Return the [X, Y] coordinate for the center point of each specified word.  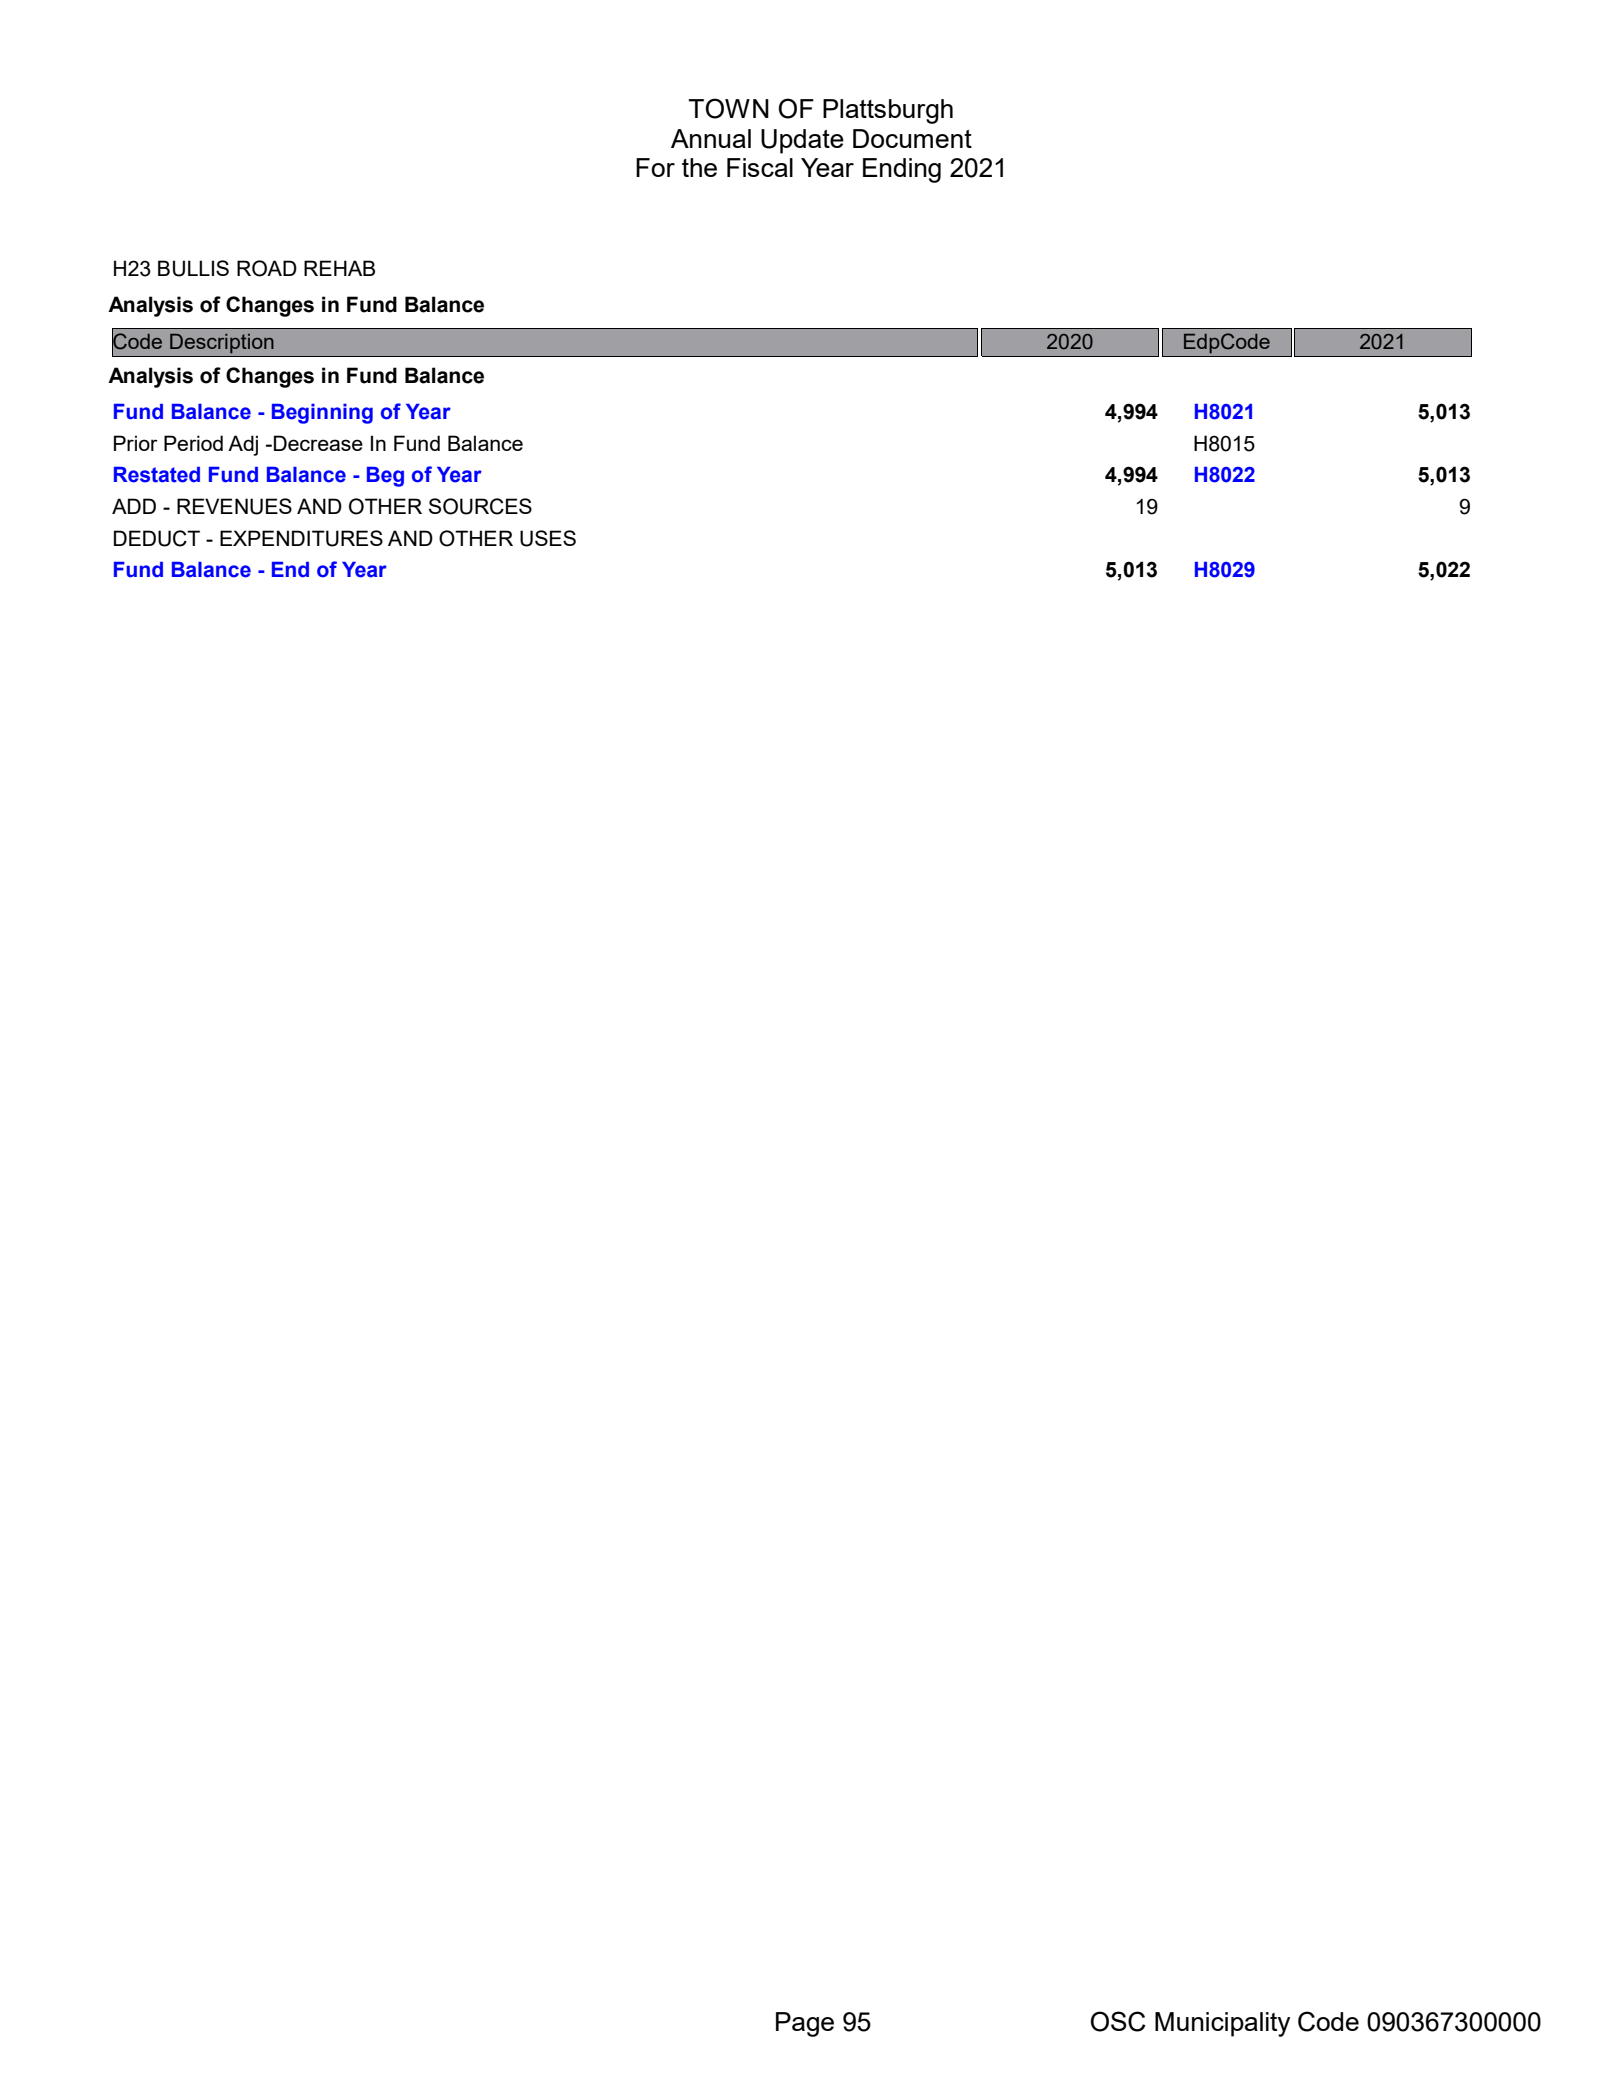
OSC [1118, 2021]
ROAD [267, 268]
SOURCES [480, 506]
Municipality [1222, 2024]
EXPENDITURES [301, 538]
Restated [157, 475]
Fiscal [760, 167]
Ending [902, 170]
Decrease [318, 443]
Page [805, 2024]
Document [912, 138]
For [655, 167]
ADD [134, 506]
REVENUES [234, 506]
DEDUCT [157, 538]
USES [548, 538]
